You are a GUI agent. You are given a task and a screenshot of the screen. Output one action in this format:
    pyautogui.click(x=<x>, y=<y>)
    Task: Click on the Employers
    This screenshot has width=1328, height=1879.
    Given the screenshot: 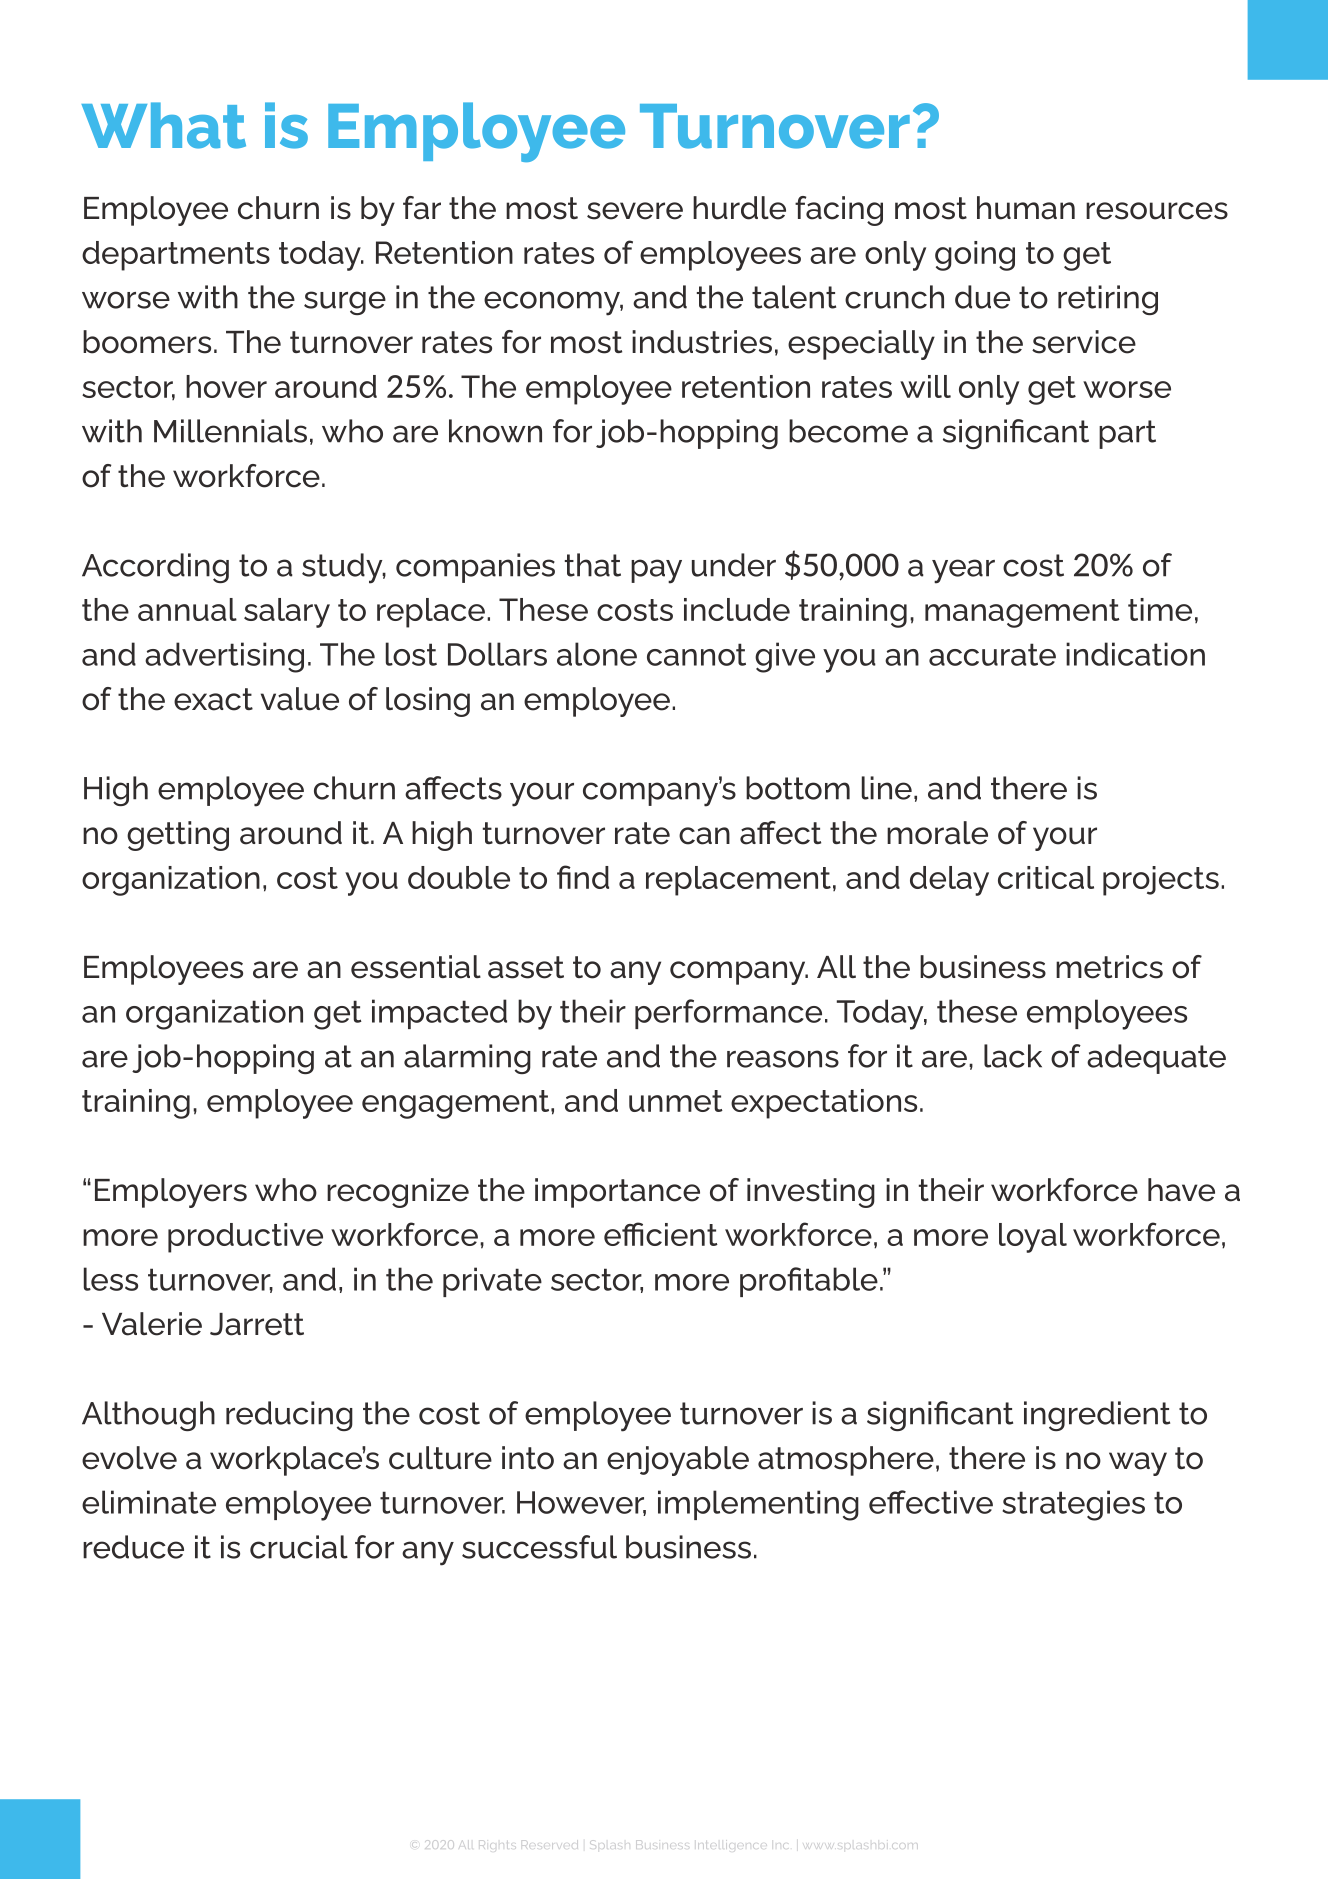 What is the action you would take?
    pyautogui.click(x=171, y=1193)
